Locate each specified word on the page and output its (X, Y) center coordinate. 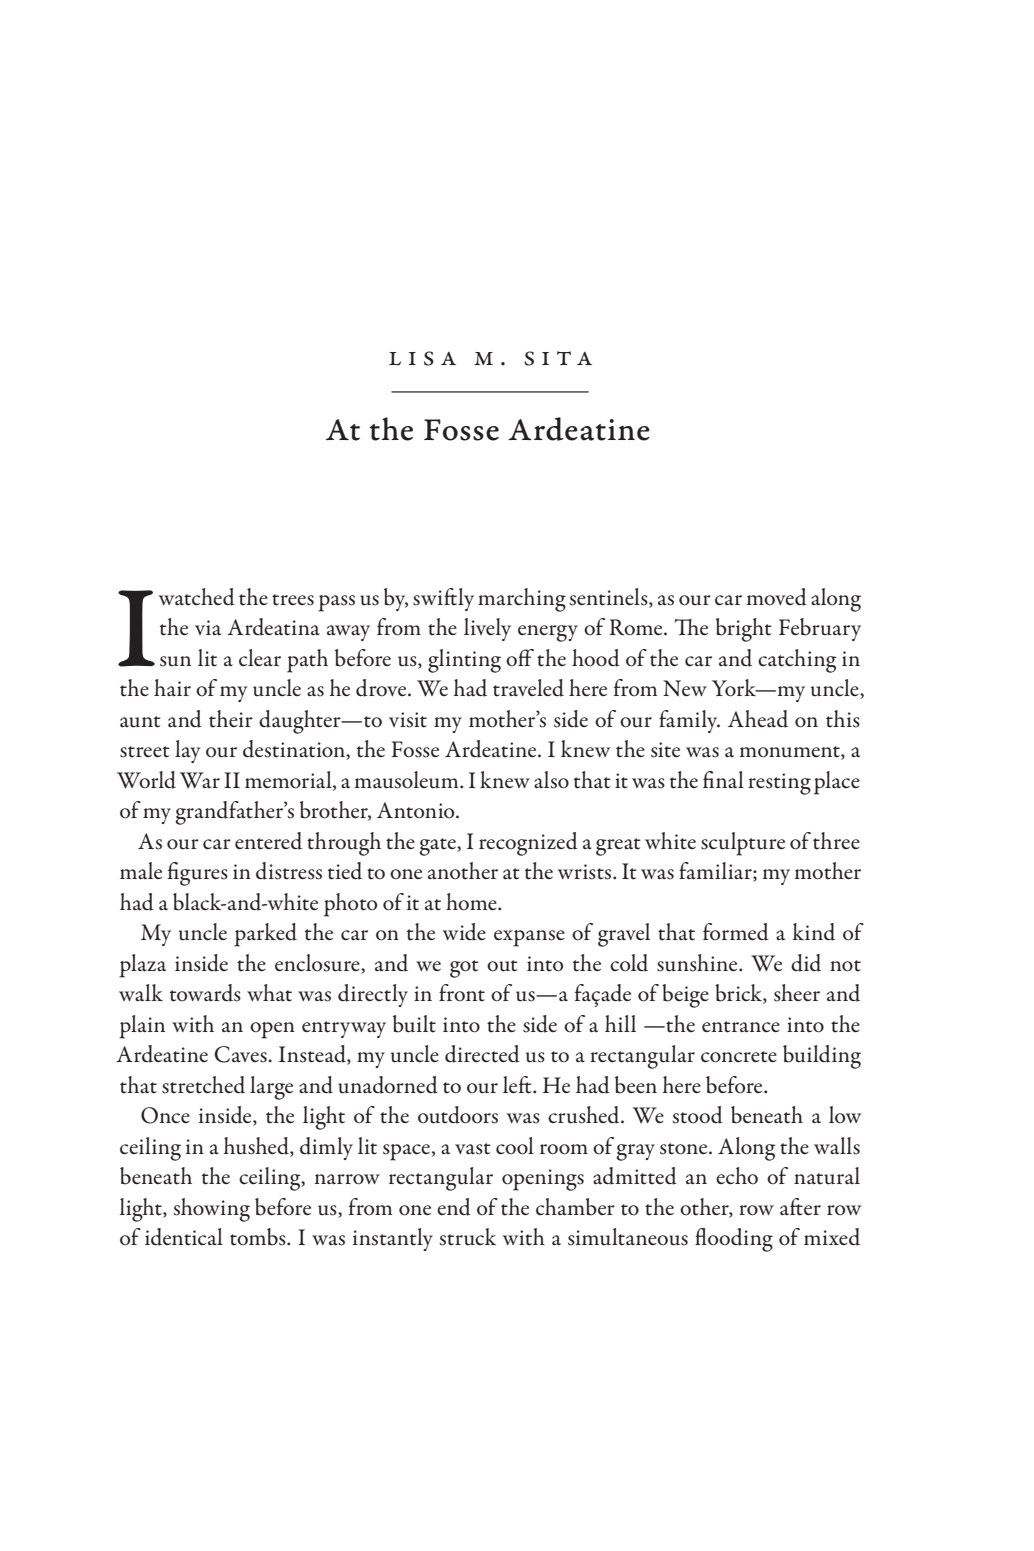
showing (212, 1210)
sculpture (743, 844)
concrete (739, 1057)
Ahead (758, 719)
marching (522, 600)
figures (198, 874)
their (231, 719)
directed (482, 1054)
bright (744, 630)
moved (777, 597)
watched (197, 597)
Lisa (422, 358)
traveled (528, 688)
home (472, 902)
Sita (558, 358)
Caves (240, 1054)
